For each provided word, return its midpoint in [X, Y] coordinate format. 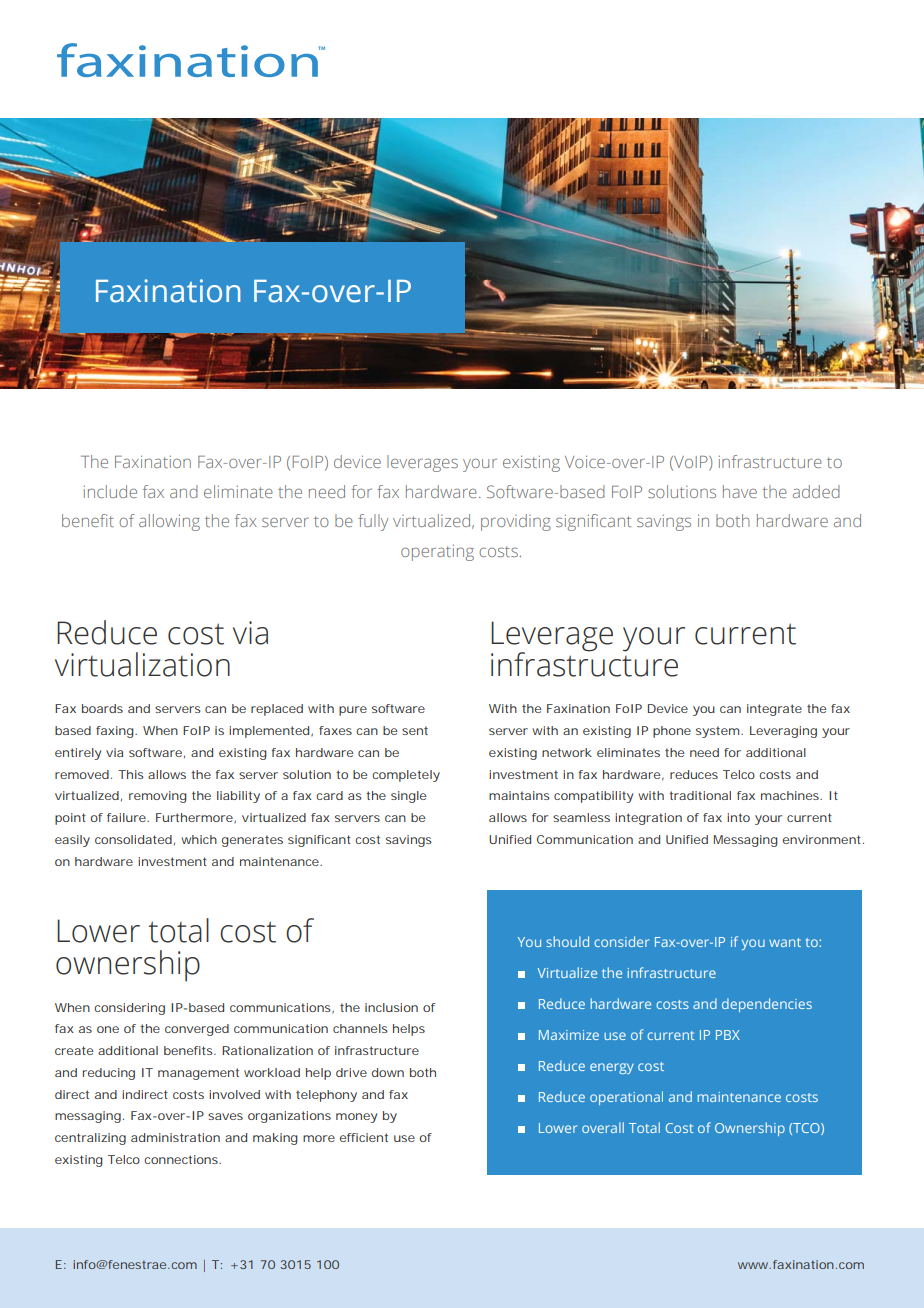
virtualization [142, 664]
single [408, 797]
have [740, 491]
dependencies [767, 1005]
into [738, 817]
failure [126, 817]
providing [516, 522]
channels [360, 1028]
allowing [169, 522]
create [74, 1050]
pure [353, 711]
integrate [774, 710]
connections [181, 1159]
